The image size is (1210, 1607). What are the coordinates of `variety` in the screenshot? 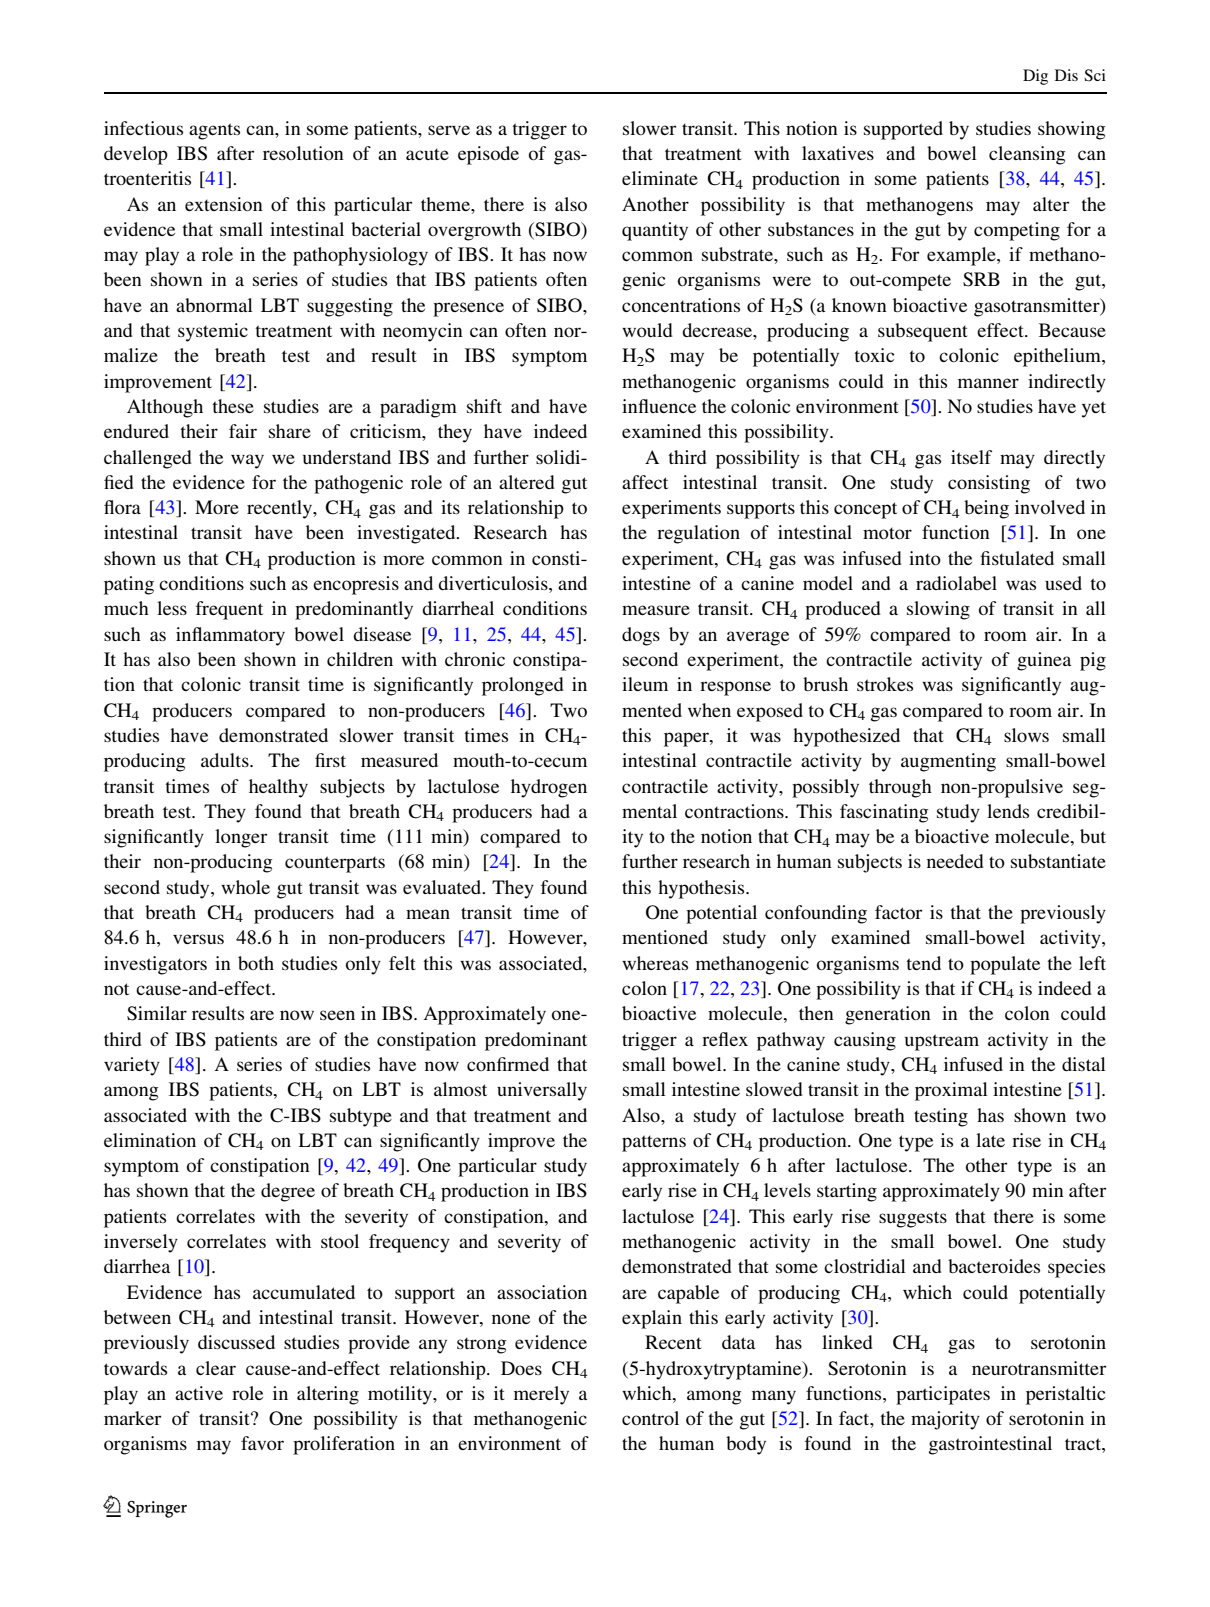 It's located at (132, 1066).
